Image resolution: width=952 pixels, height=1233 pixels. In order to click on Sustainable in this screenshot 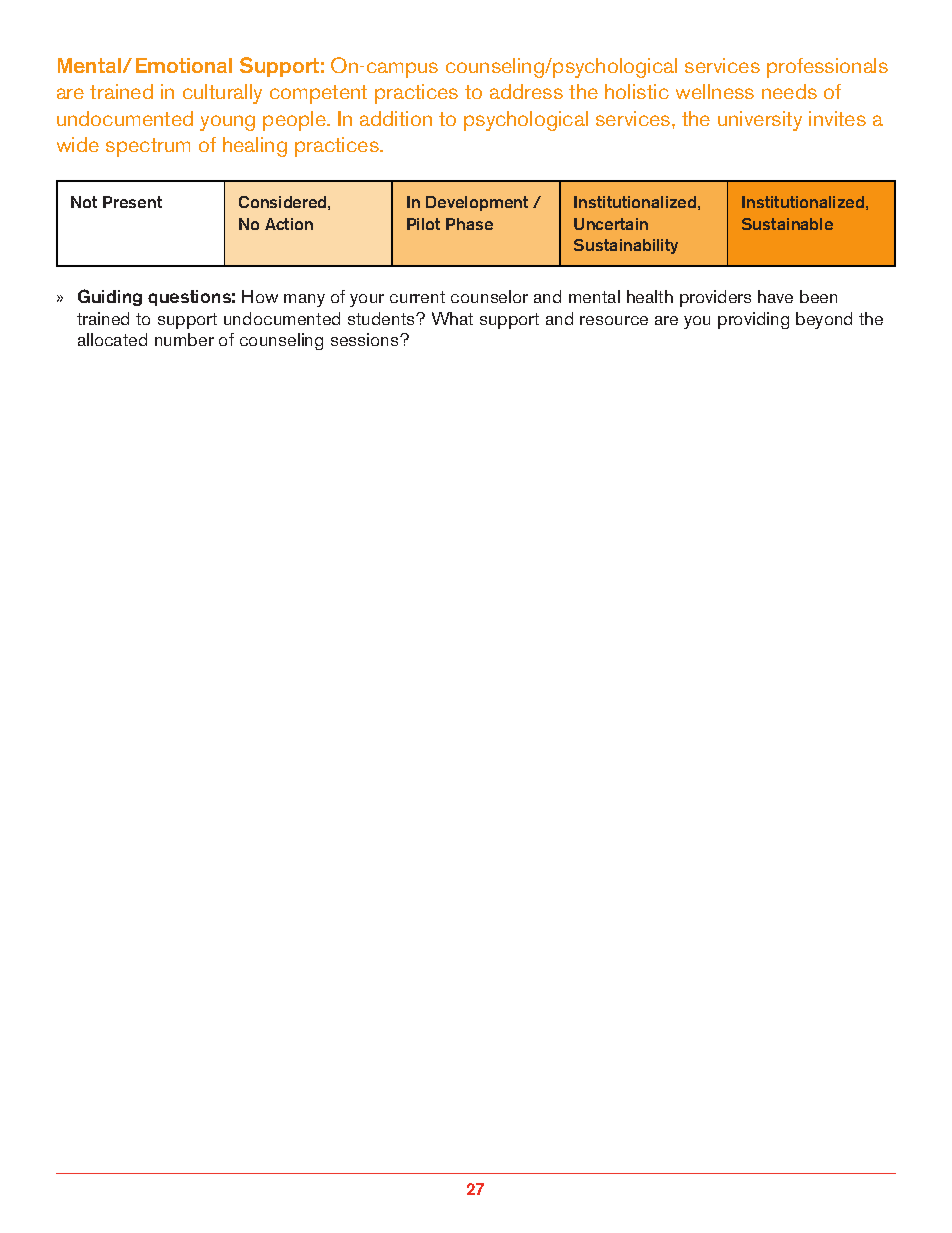, I will do `click(787, 224)`.
